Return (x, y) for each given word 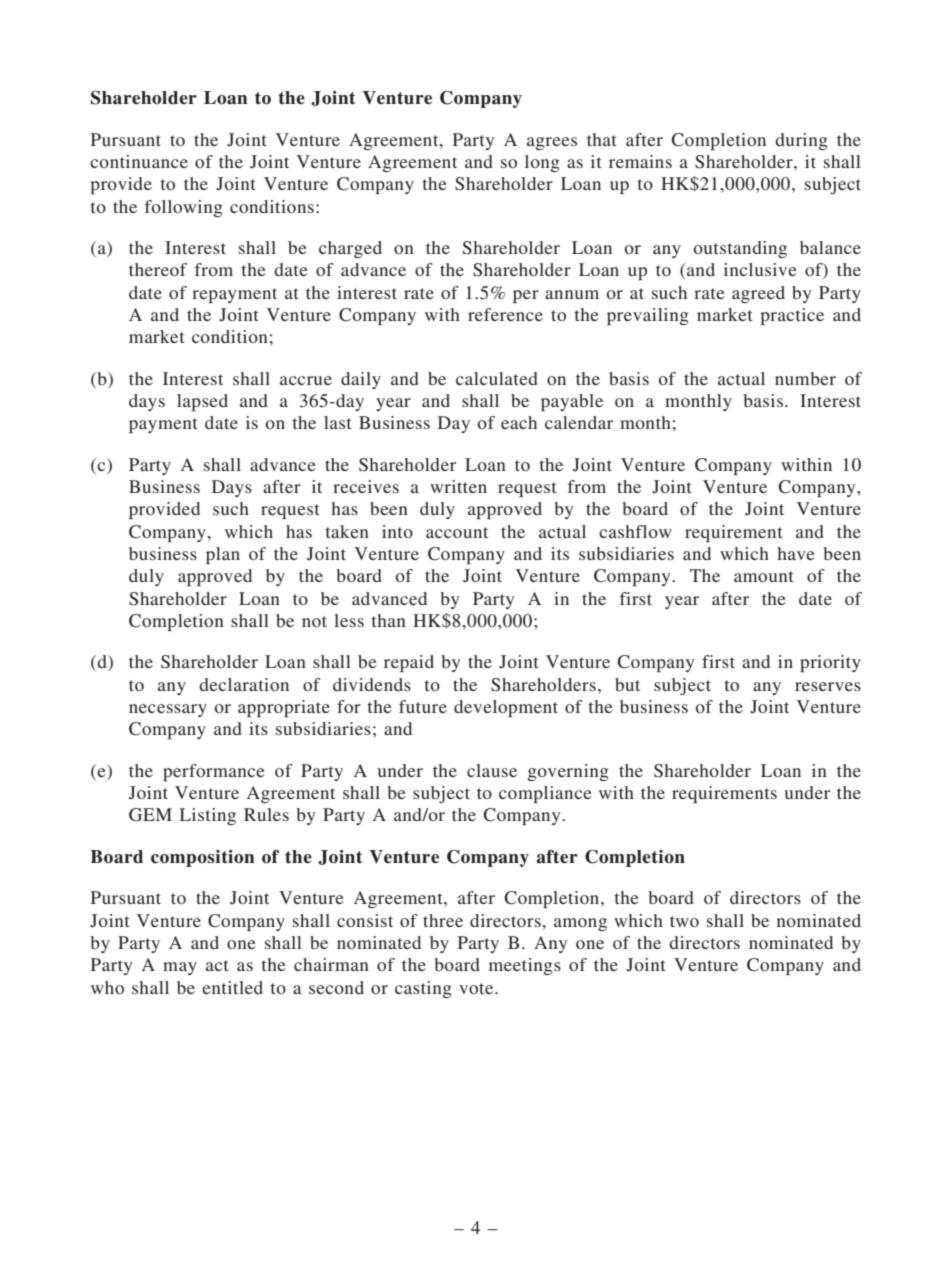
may (180, 968)
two (684, 921)
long (542, 163)
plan (223, 555)
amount (763, 576)
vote (477, 988)
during (801, 141)
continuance (139, 161)
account (457, 532)
